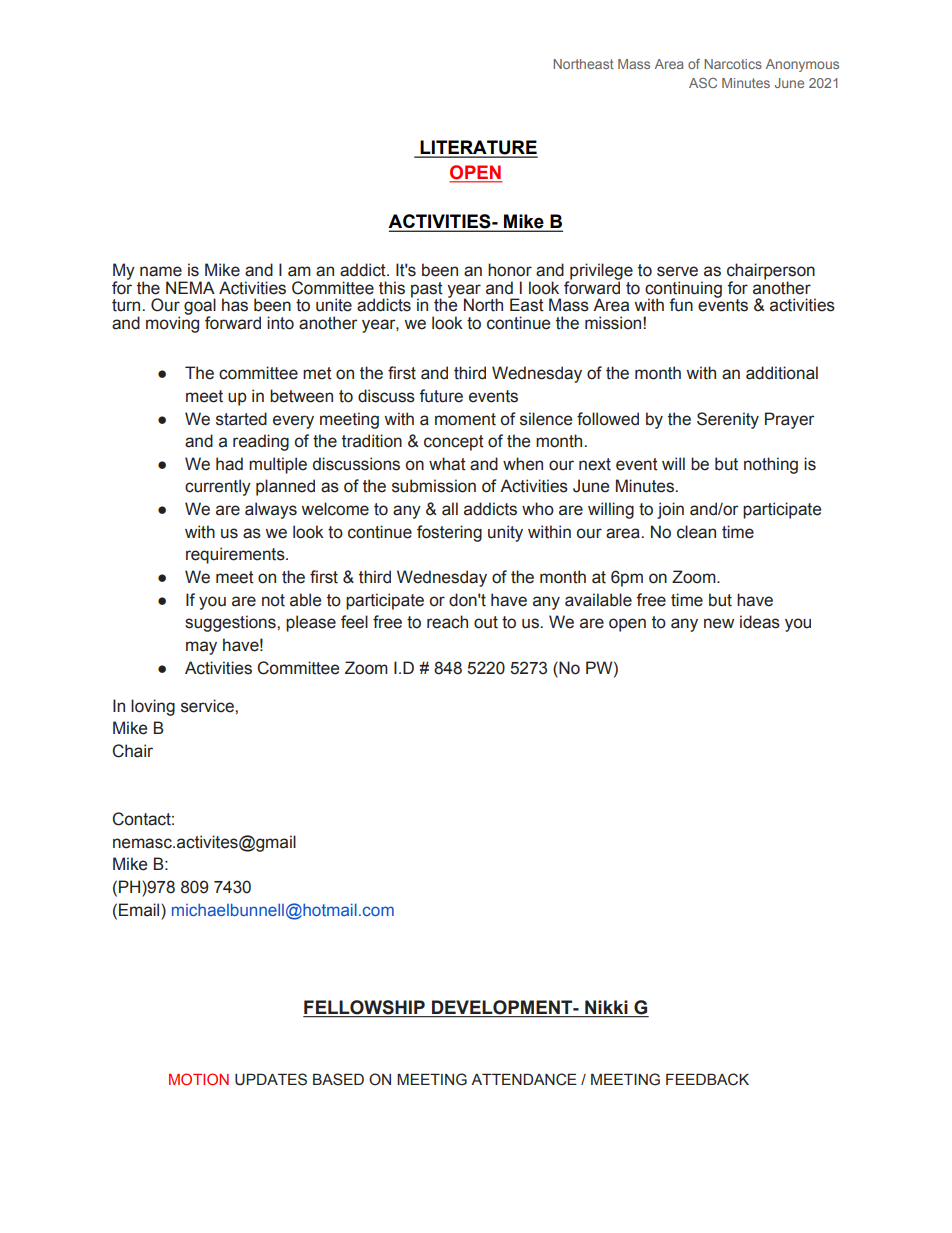 The image size is (952, 1233). Describe the element at coordinates (478, 148) in the image. I see `LITERATURE` at that location.
